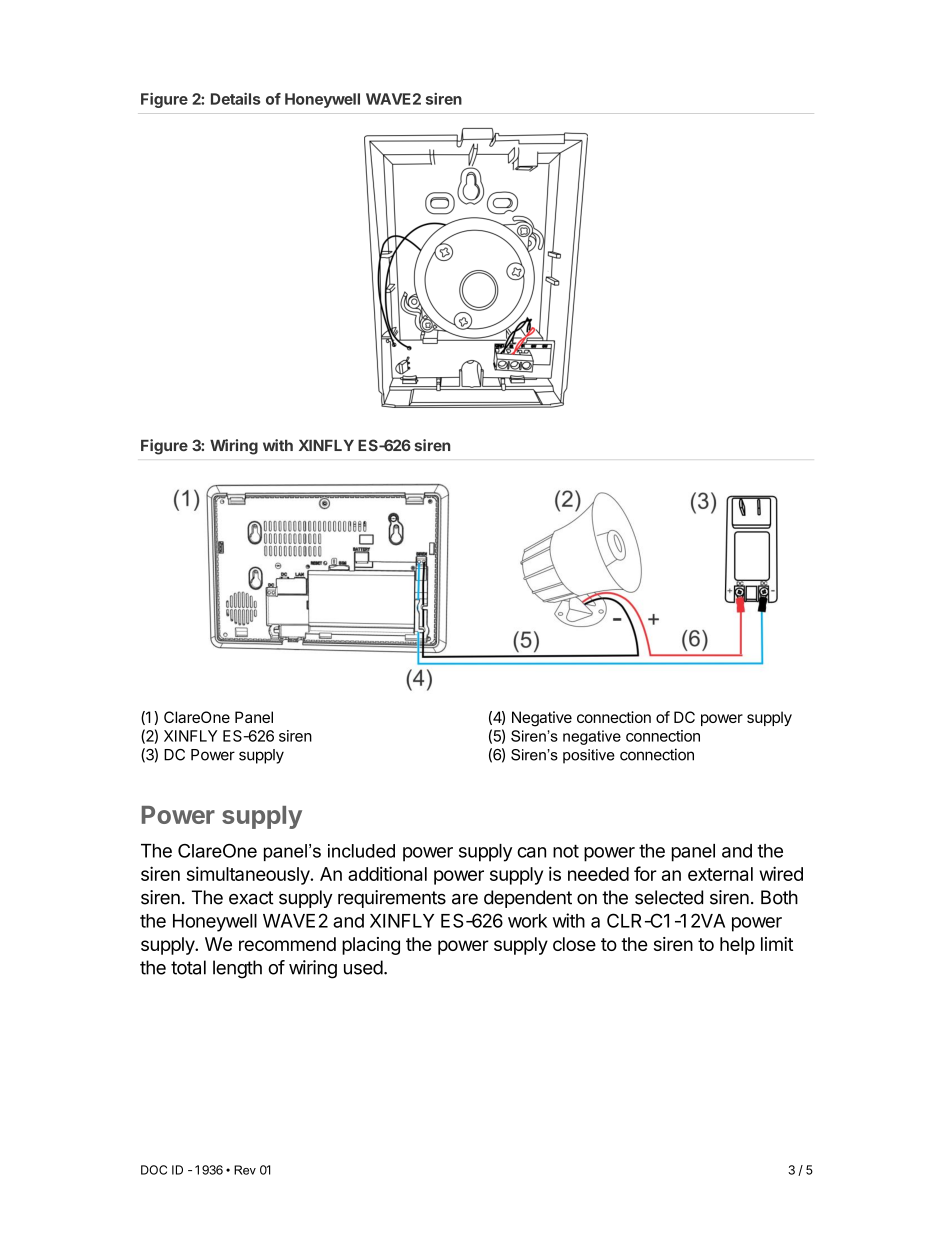 The width and height of the screenshot is (952, 1233). What do you see at coordinates (589, 756) in the screenshot?
I see `positive` at bounding box center [589, 756].
